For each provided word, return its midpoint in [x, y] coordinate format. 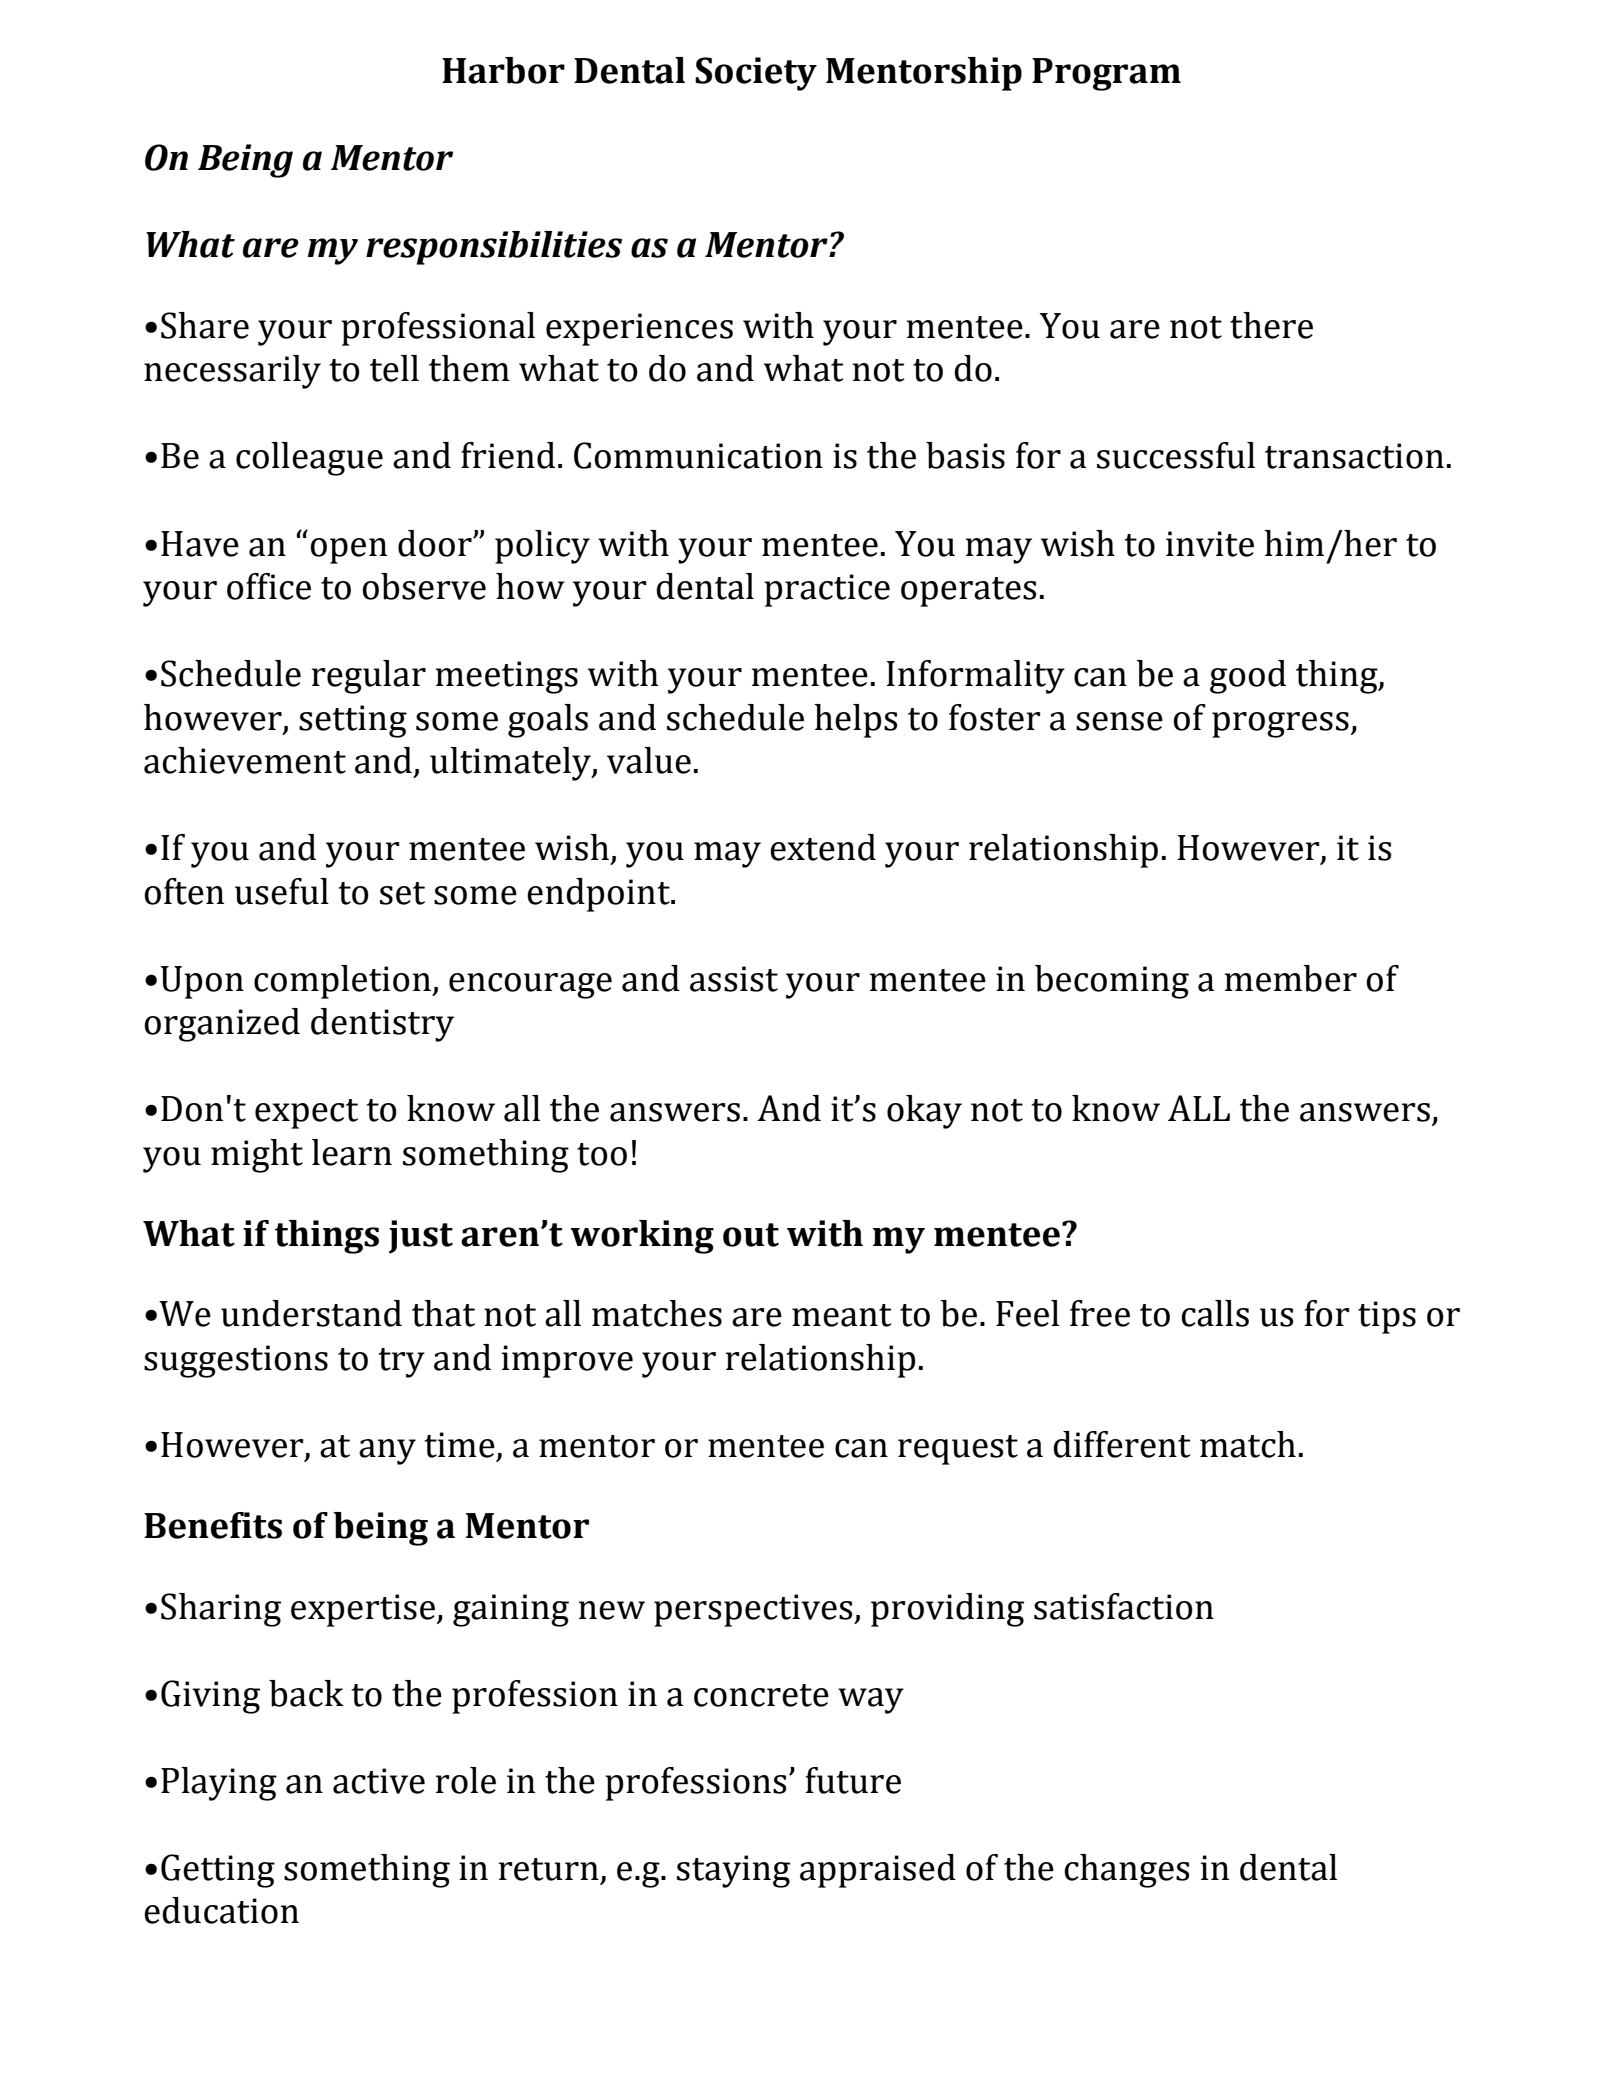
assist [734, 979]
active [379, 1781]
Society [756, 74]
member [1291, 978]
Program [1106, 74]
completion [343, 982]
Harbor [503, 70]
